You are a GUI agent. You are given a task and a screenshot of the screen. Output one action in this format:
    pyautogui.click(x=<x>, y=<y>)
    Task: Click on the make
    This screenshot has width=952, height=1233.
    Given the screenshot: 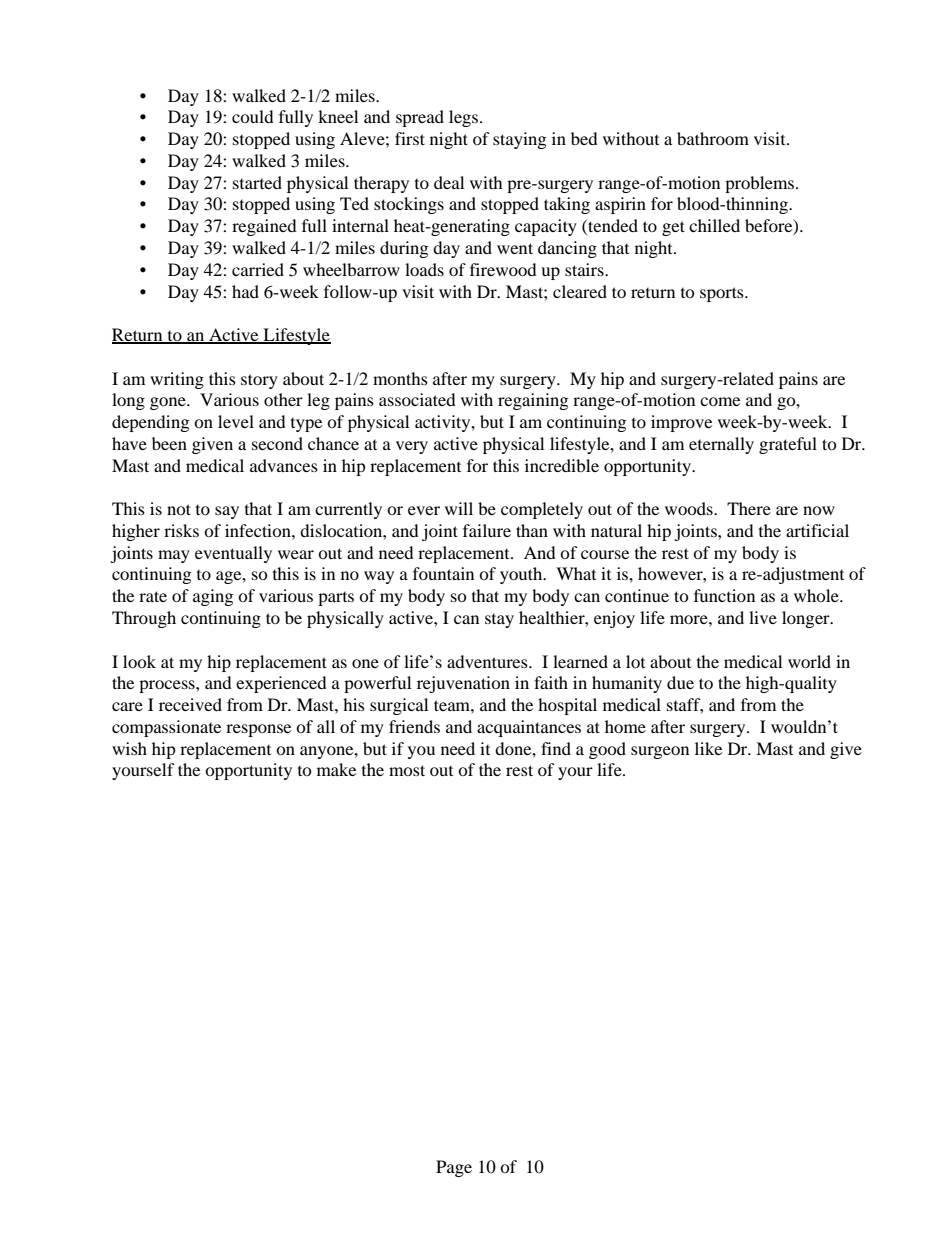 What is the action you would take?
    pyautogui.click(x=336, y=769)
